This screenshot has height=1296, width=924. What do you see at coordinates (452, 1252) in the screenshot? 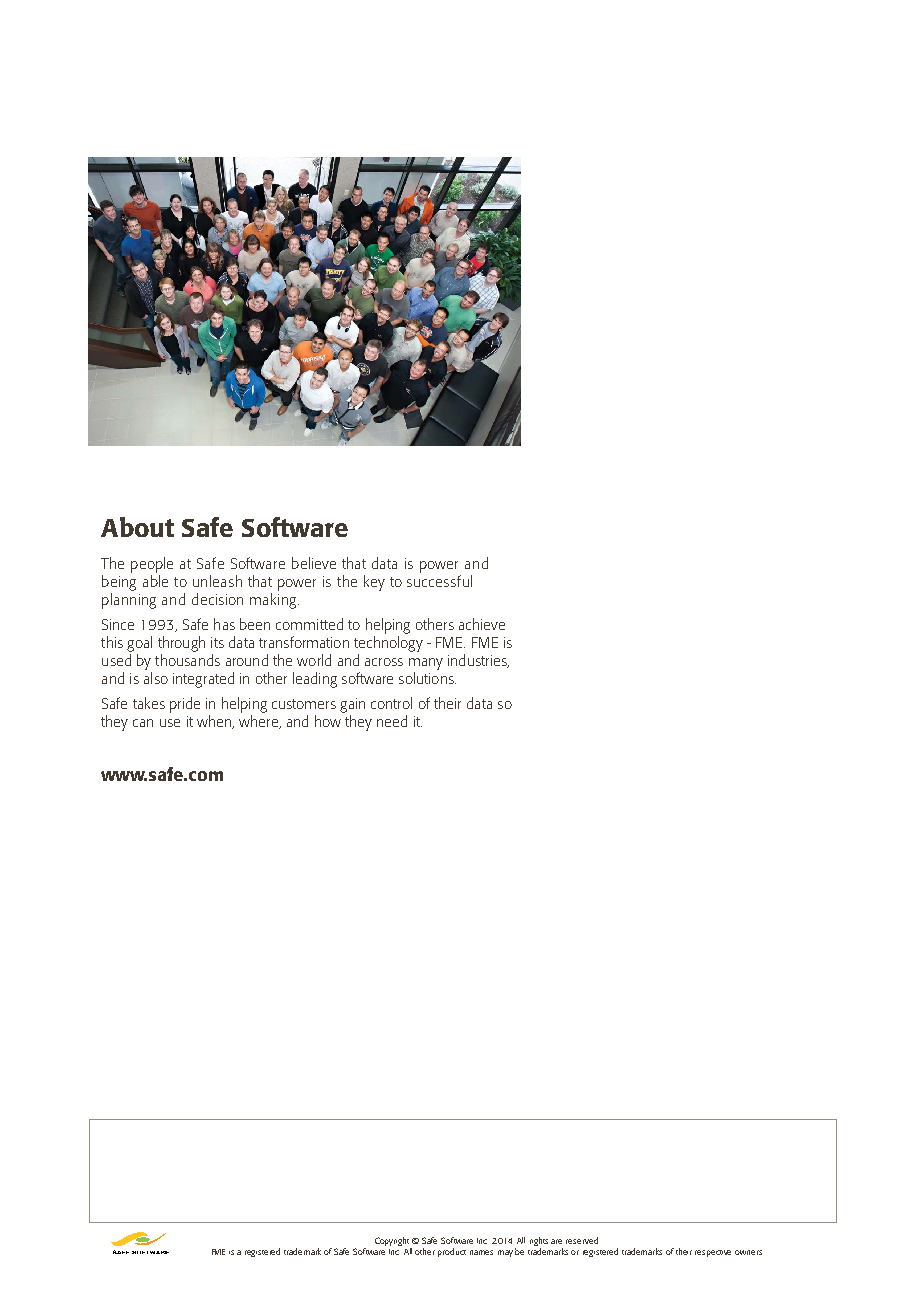
I see `product` at bounding box center [452, 1252].
